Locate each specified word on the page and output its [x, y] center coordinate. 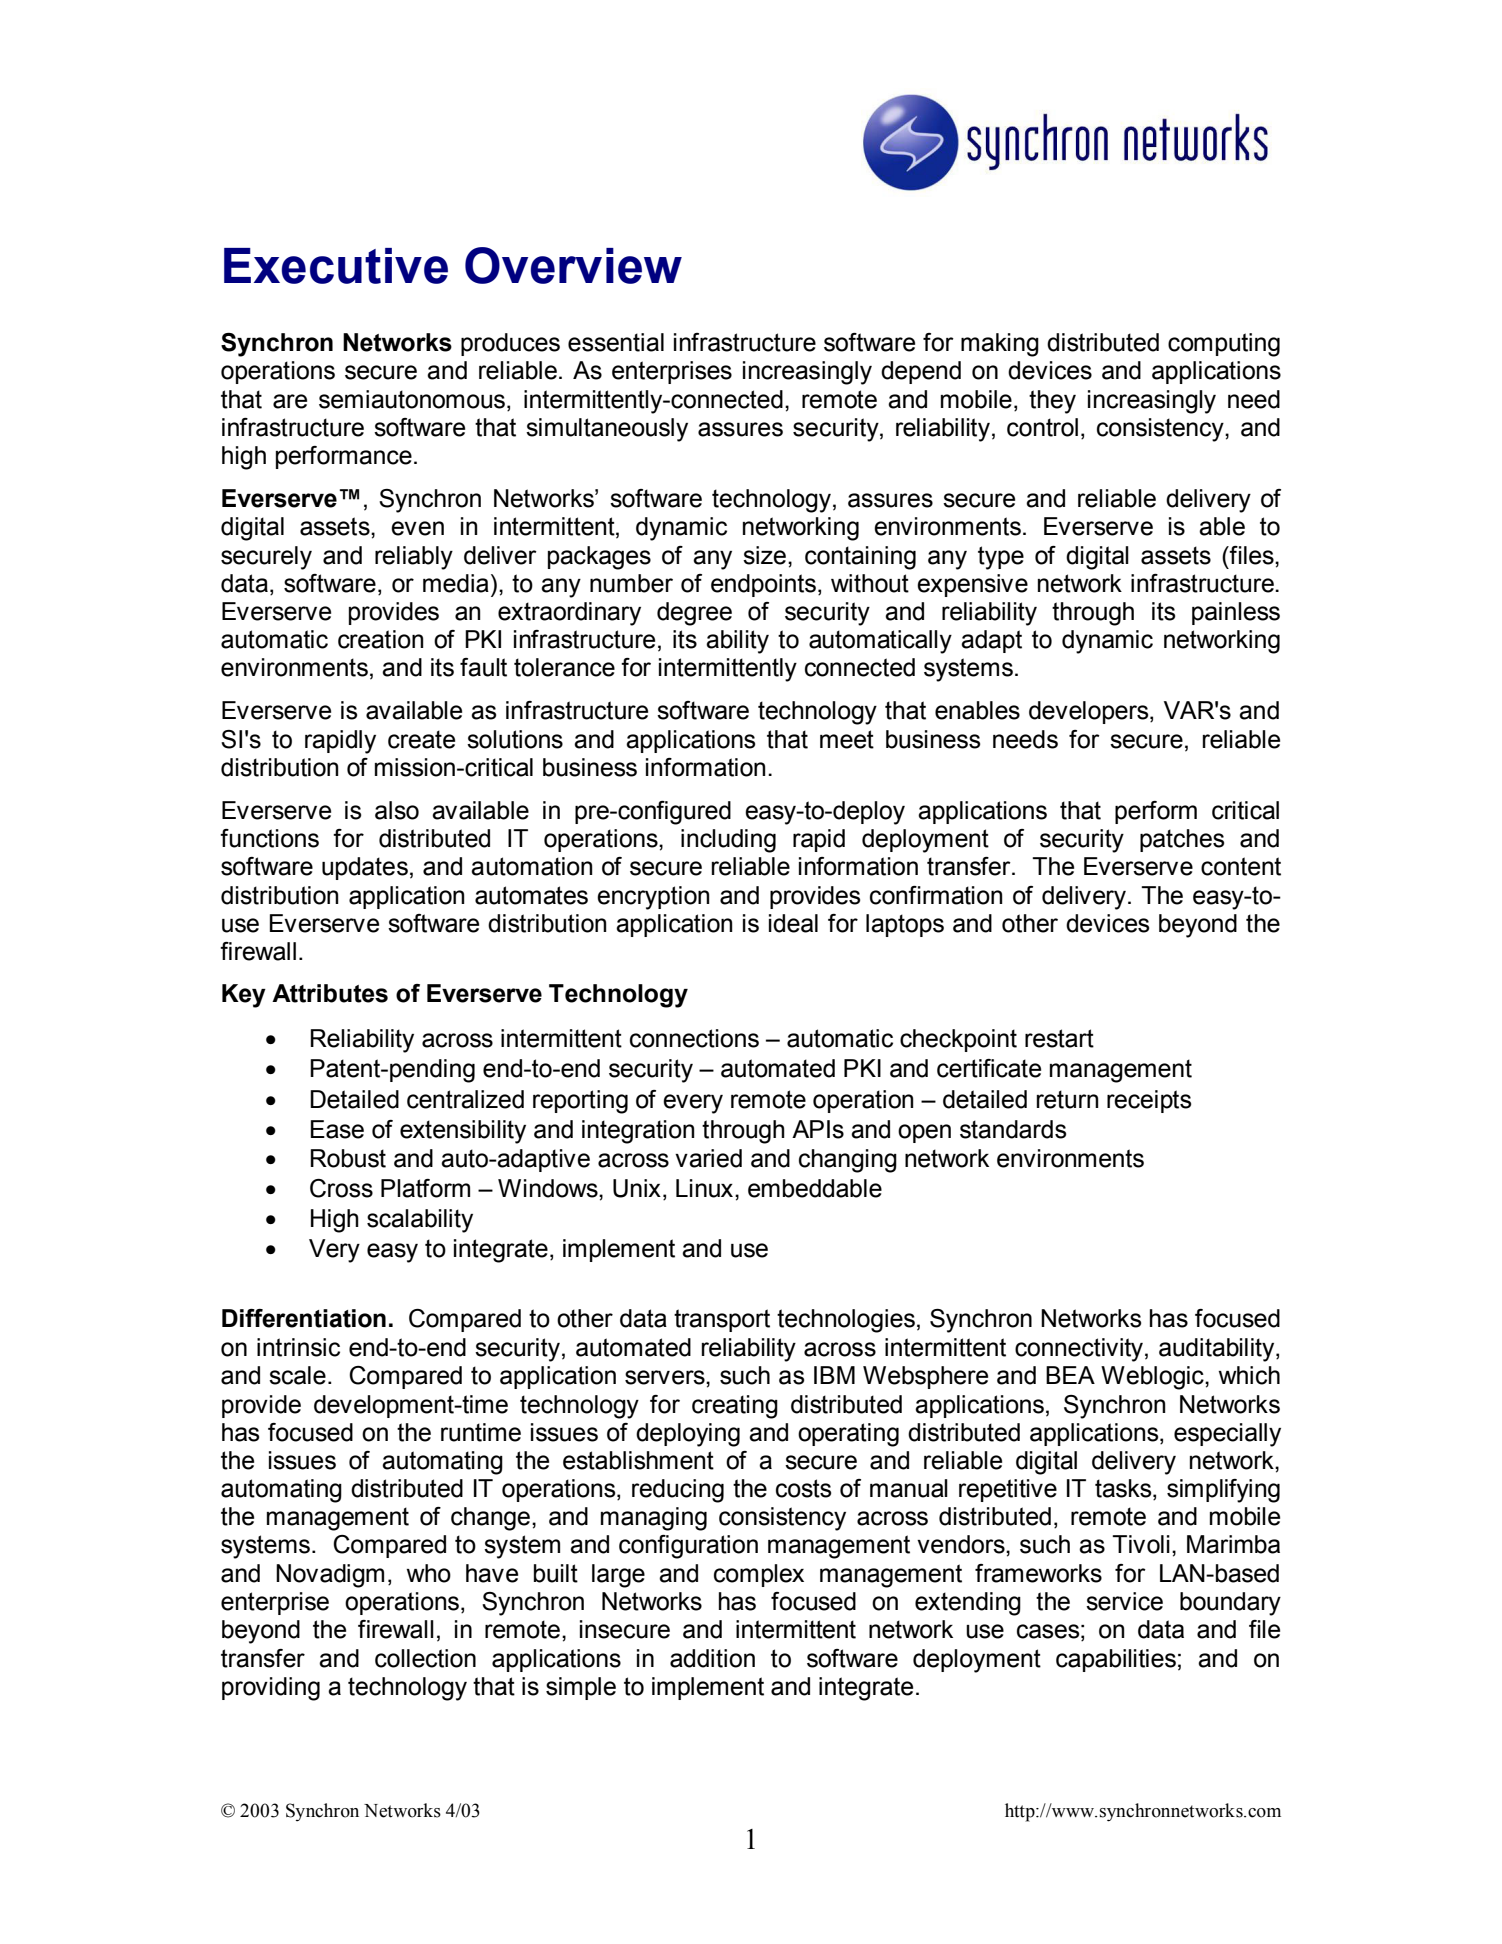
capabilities [1116, 1660]
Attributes [330, 993]
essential [616, 342]
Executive [336, 266]
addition [712, 1658]
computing [1224, 345]
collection [425, 1658]
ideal [793, 923]
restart [1059, 1038]
